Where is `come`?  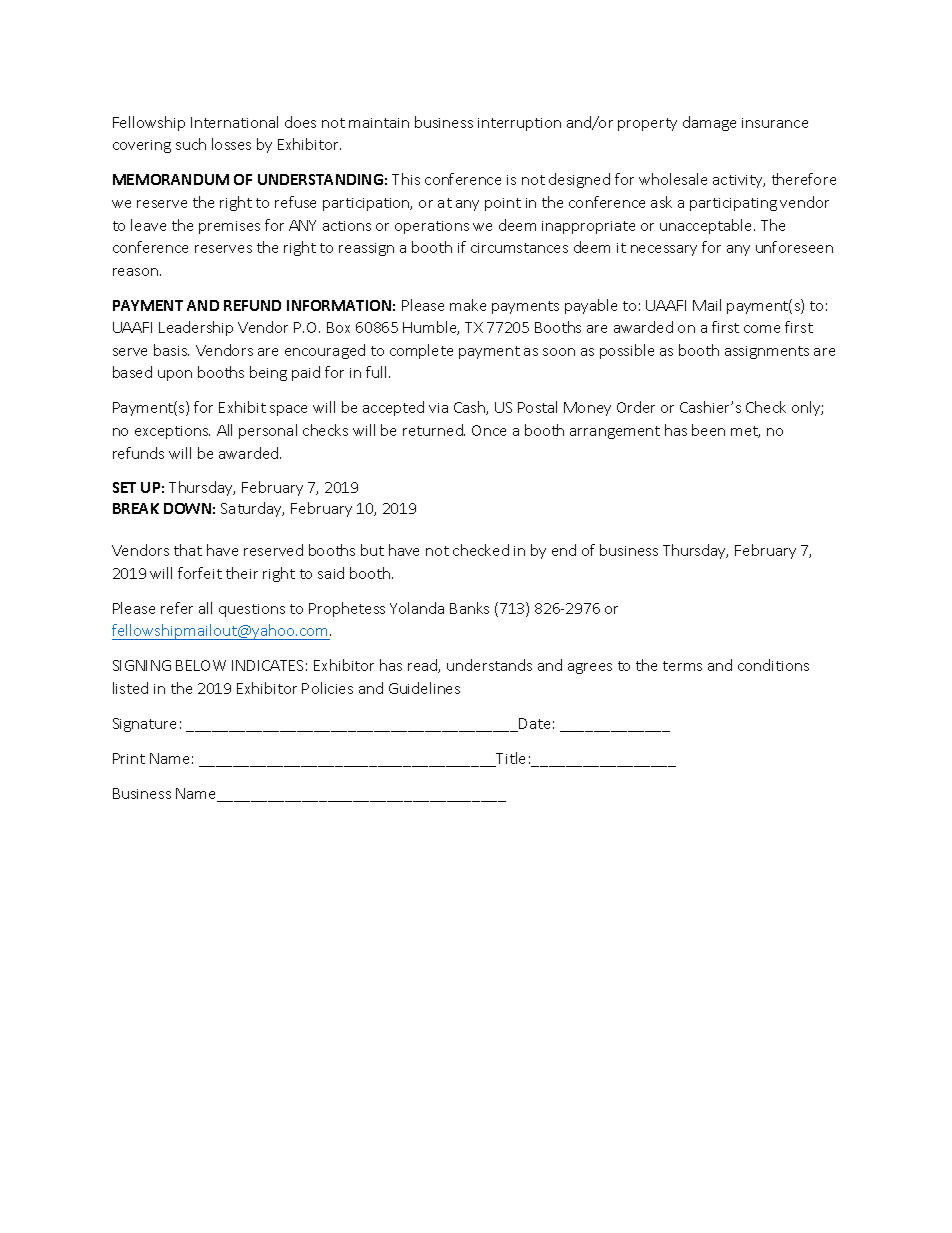 come is located at coordinates (762, 329).
